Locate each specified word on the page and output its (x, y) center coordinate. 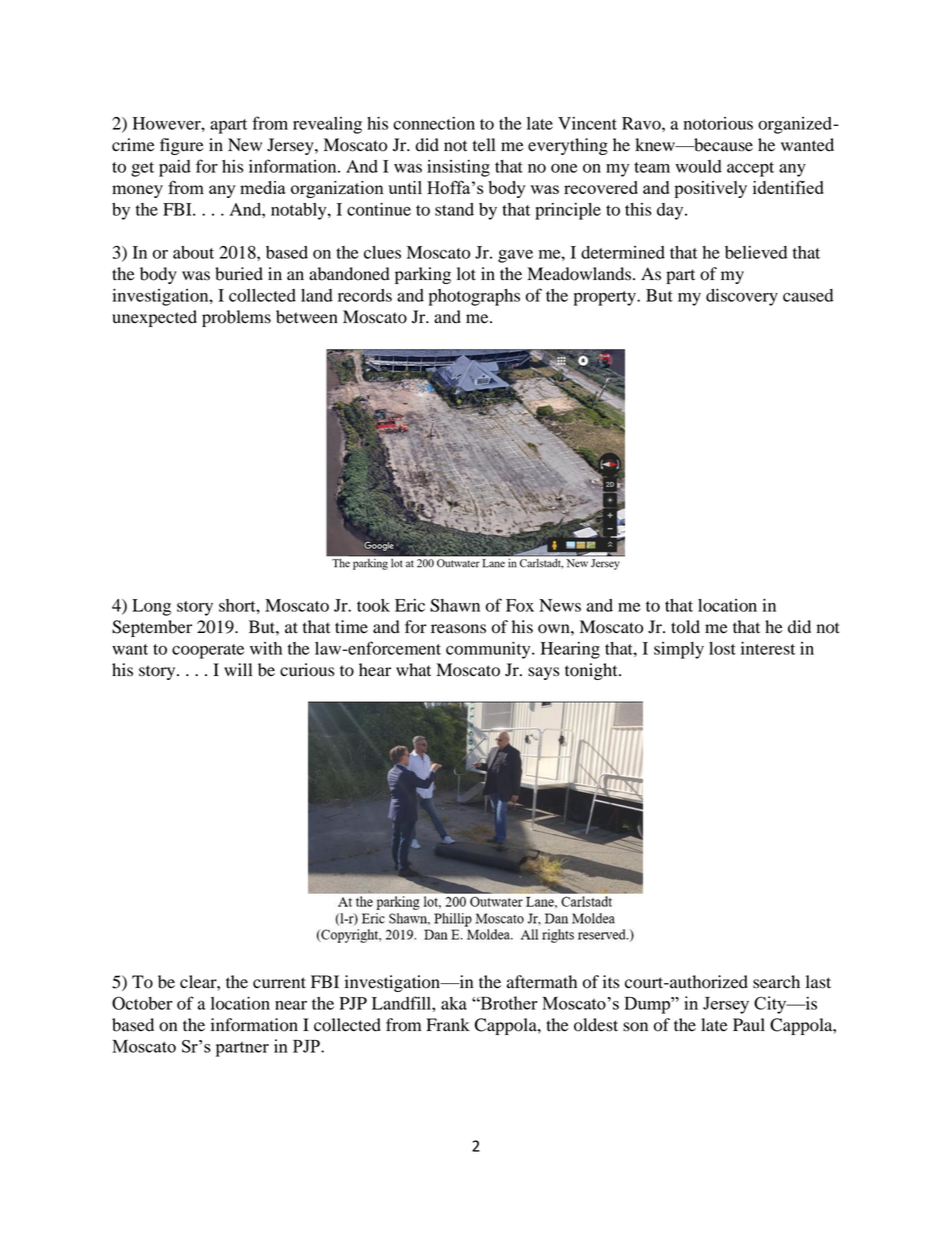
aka (454, 1003)
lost (722, 648)
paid (175, 168)
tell (484, 145)
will (238, 669)
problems (236, 318)
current (279, 983)
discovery (742, 297)
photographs (474, 297)
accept (750, 169)
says (543, 673)
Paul (749, 1025)
